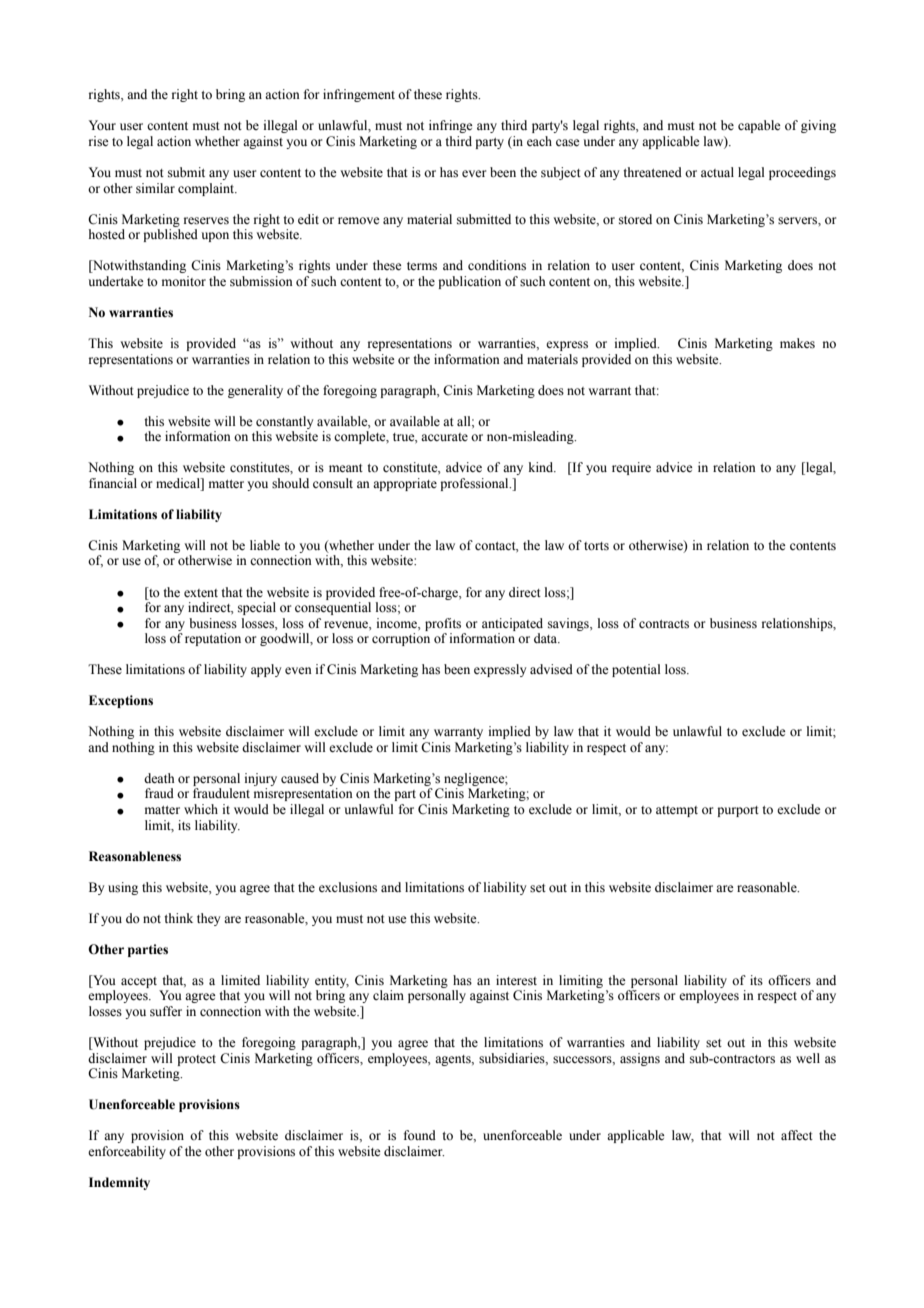  Describe the element at coordinates (738, 811) in the image. I see `purport` at that location.
